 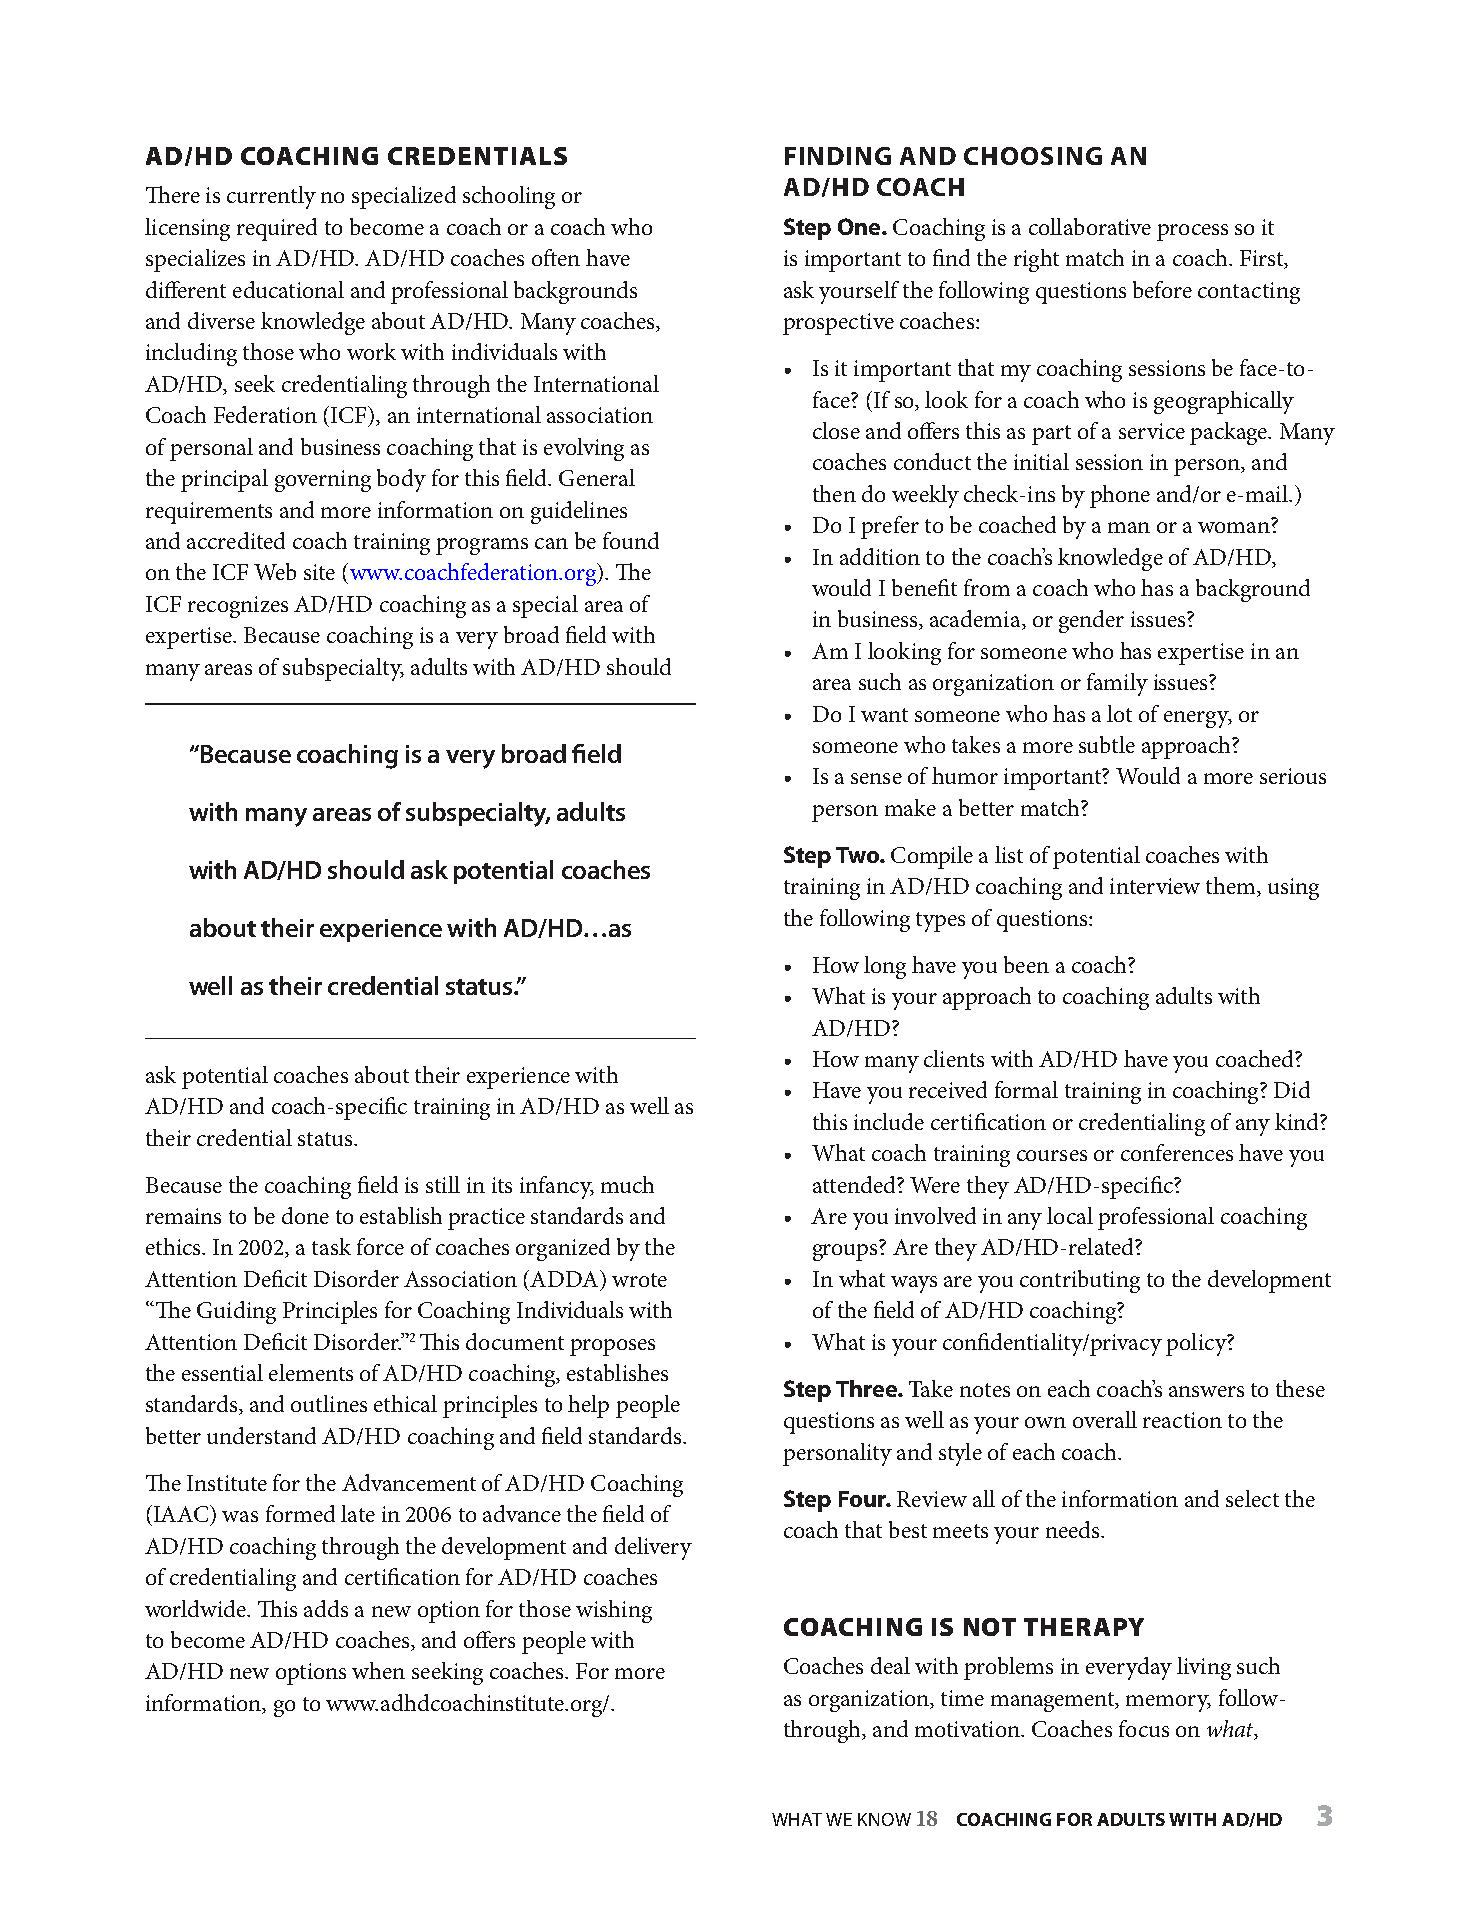 What do you see at coordinates (556, 257) in the screenshot?
I see `often` at bounding box center [556, 257].
